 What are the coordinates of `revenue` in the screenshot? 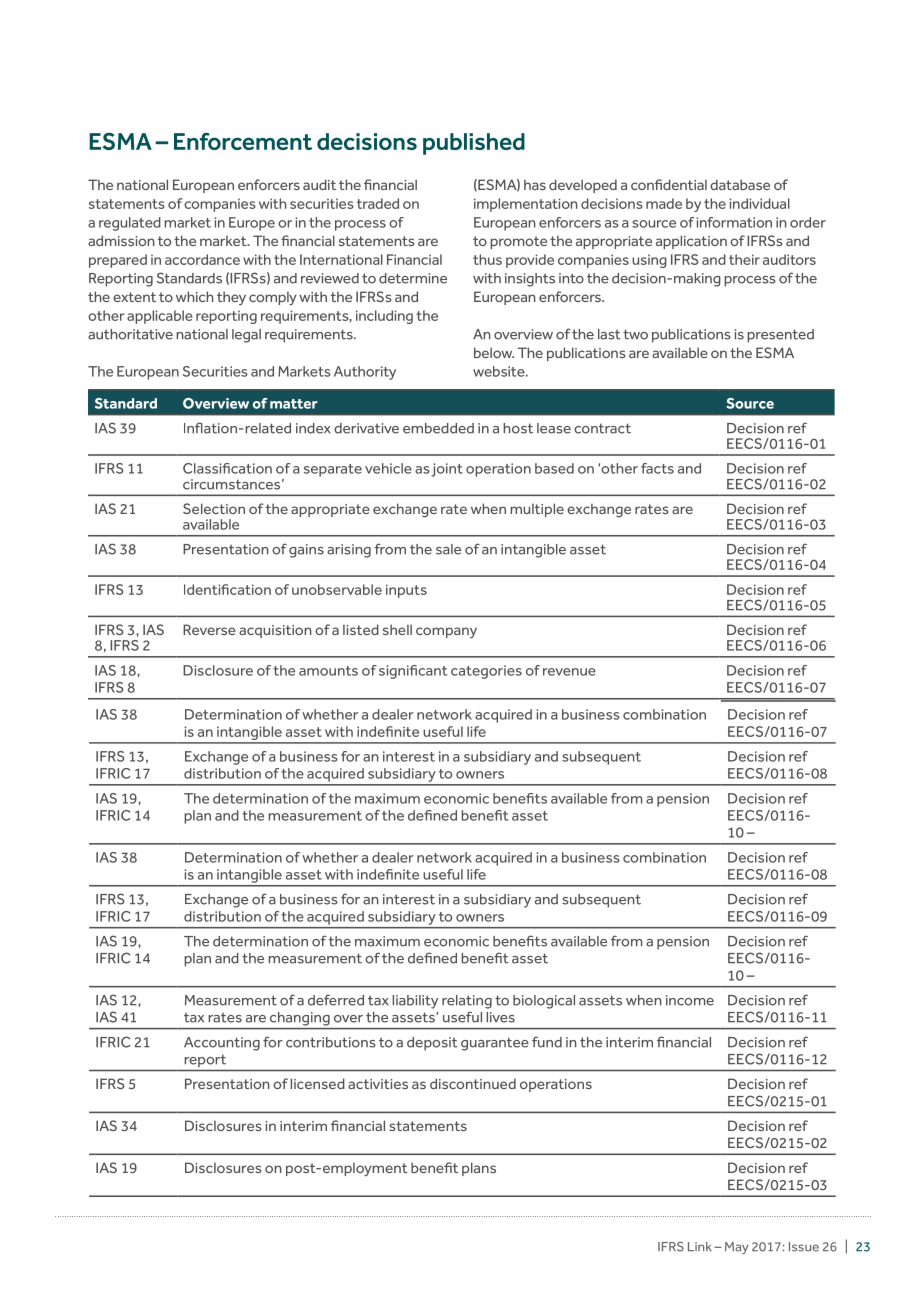 It's located at (569, 672).
